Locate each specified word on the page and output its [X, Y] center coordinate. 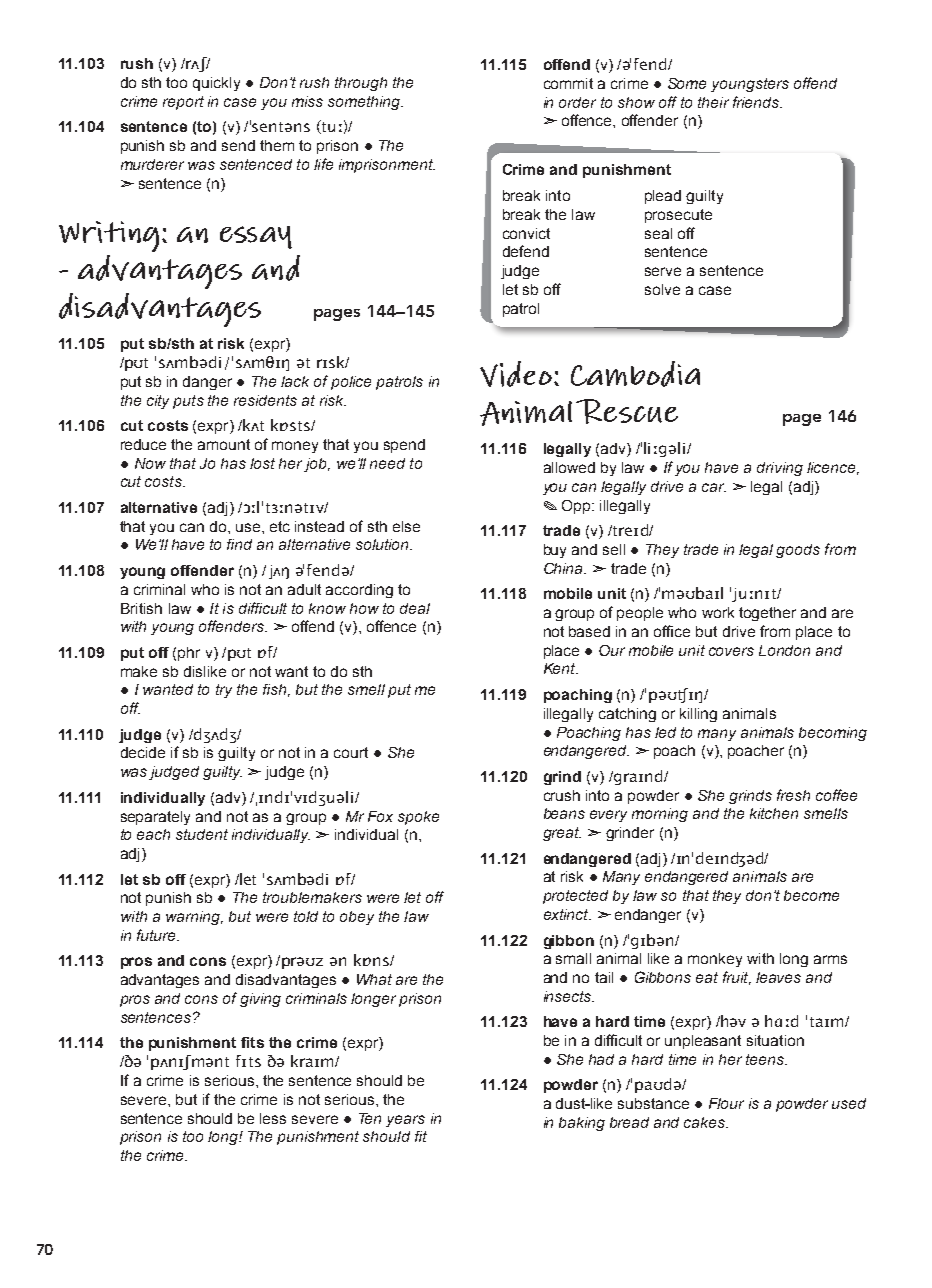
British [141, 608]
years [405, 1121]
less [273, 1118]
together [767, 614]
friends [757, 102]
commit [568, 83]
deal [415, 608]
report [183, 103]
